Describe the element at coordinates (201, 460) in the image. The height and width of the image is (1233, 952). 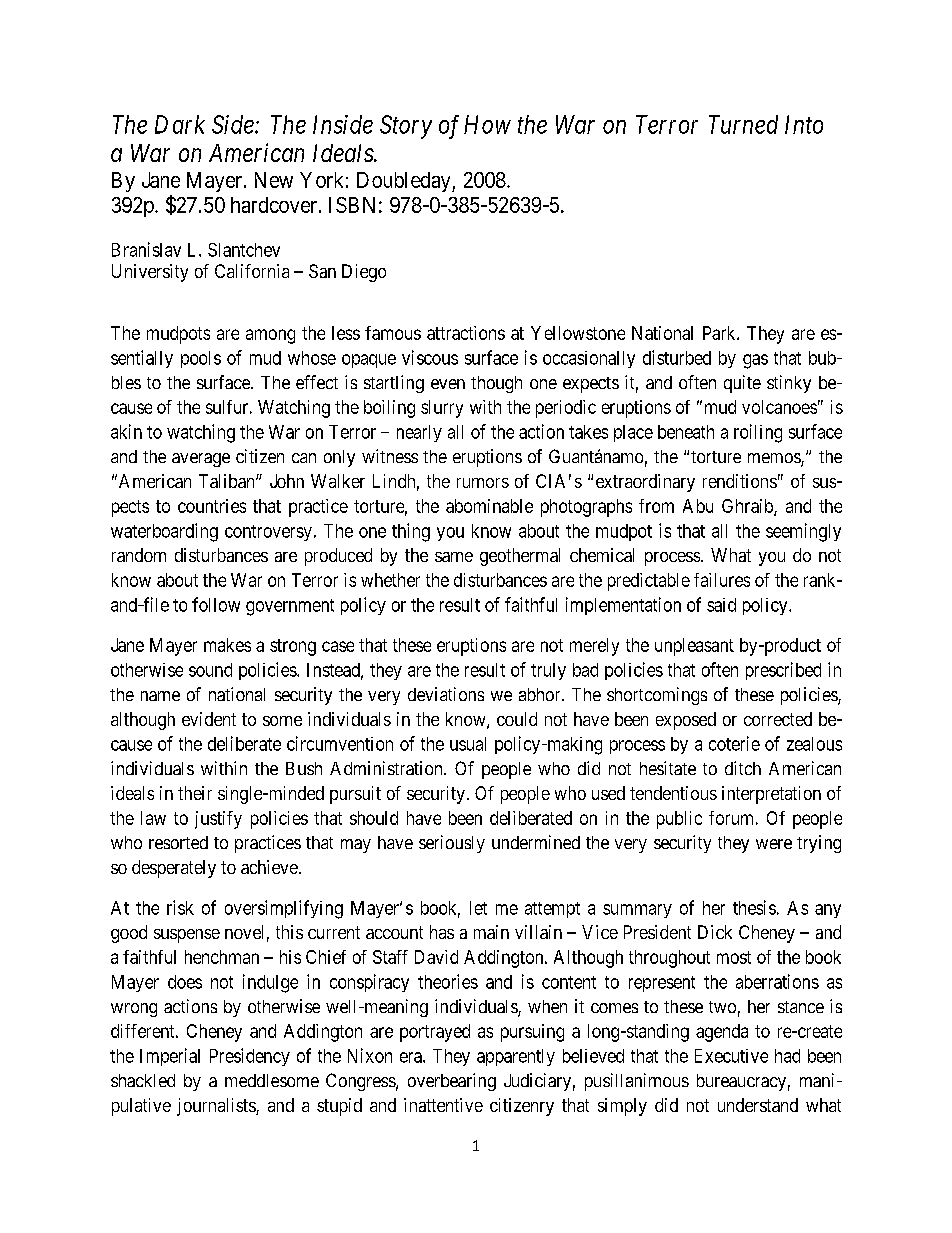
I see `average` at that location.
